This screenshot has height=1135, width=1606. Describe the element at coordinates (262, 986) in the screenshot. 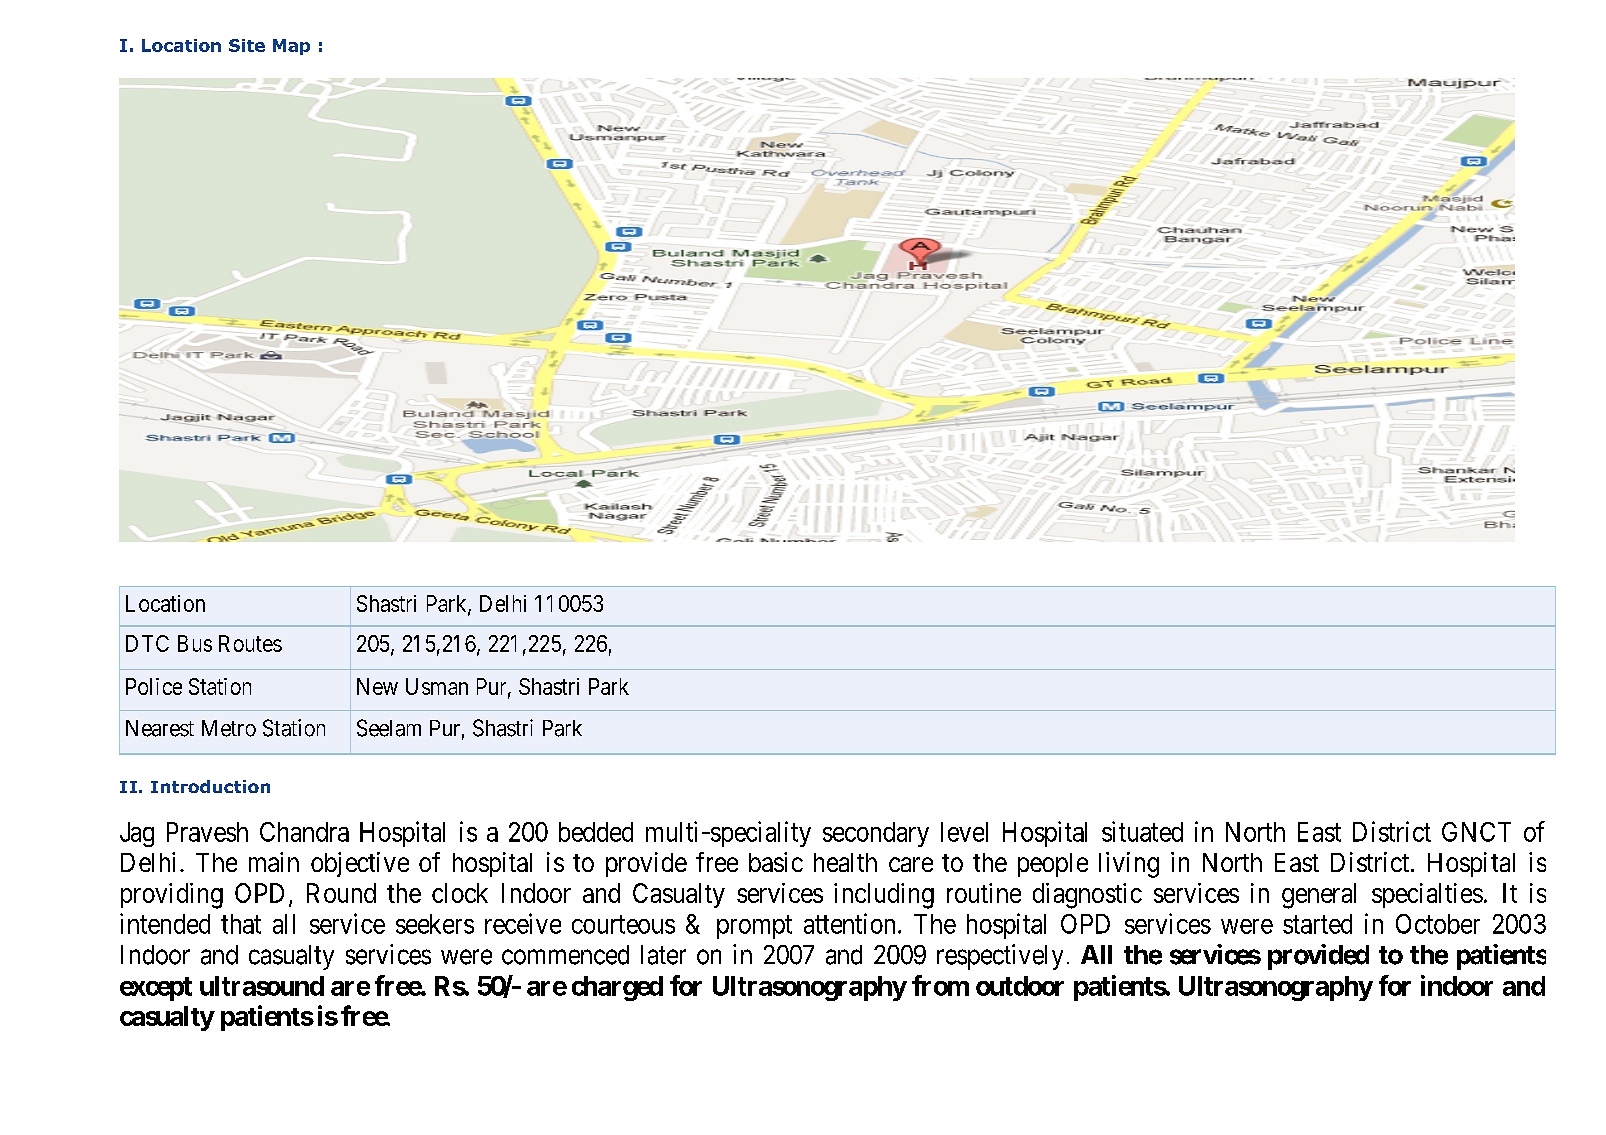

I see `ultrasound` at that location.
